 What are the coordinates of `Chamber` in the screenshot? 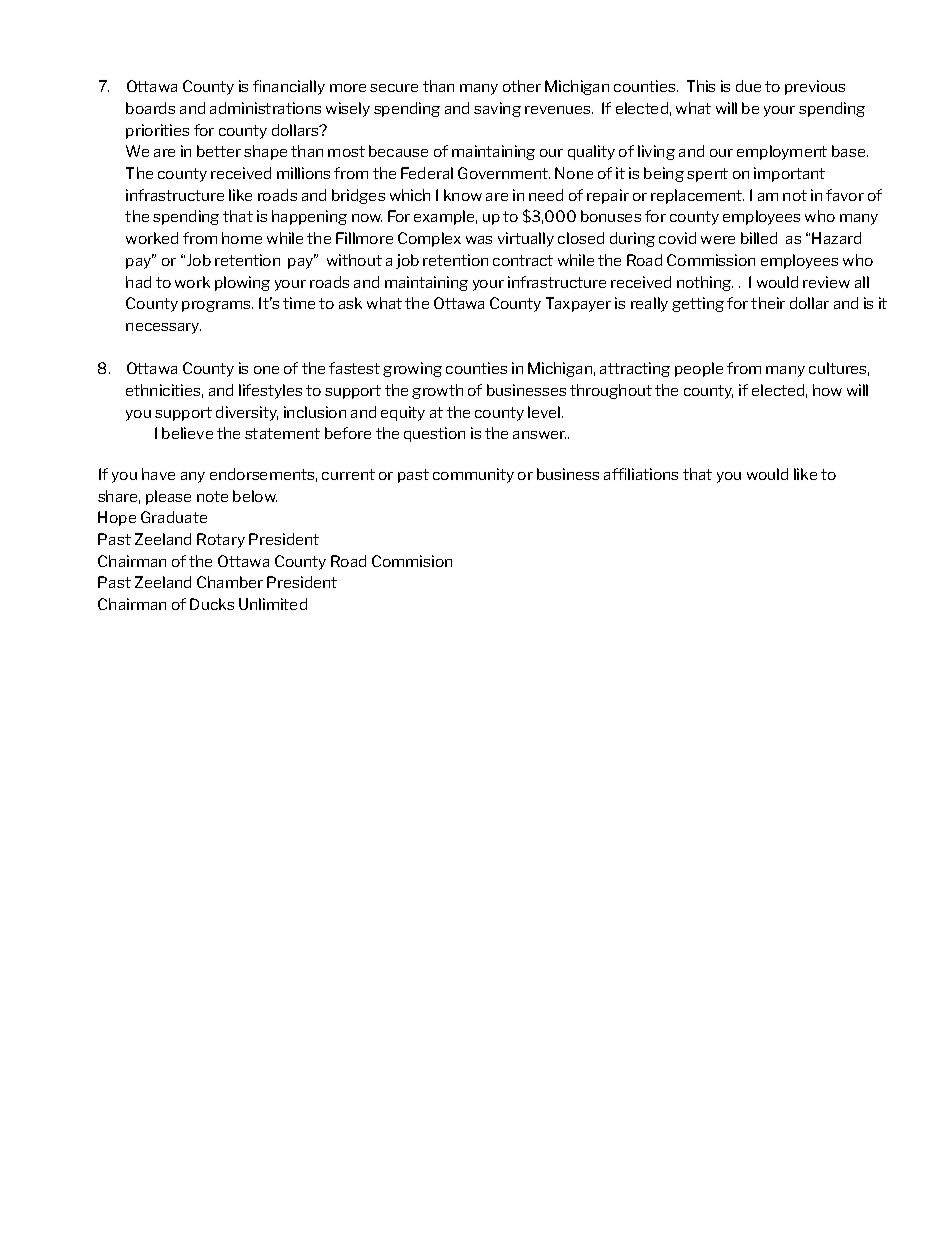 It's located at (230, 582).
